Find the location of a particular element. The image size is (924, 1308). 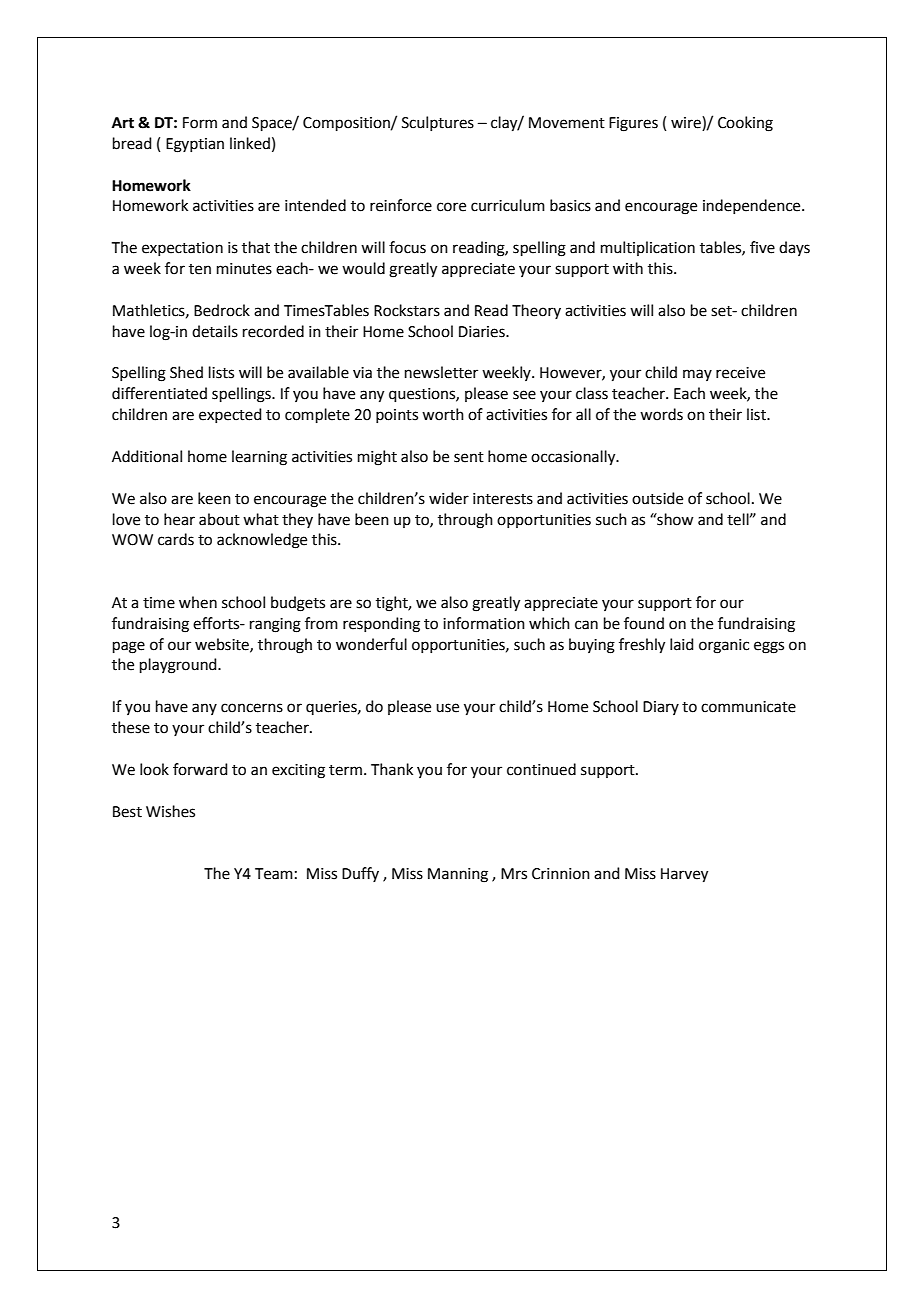

playground is located at coordinates (179, 666).
